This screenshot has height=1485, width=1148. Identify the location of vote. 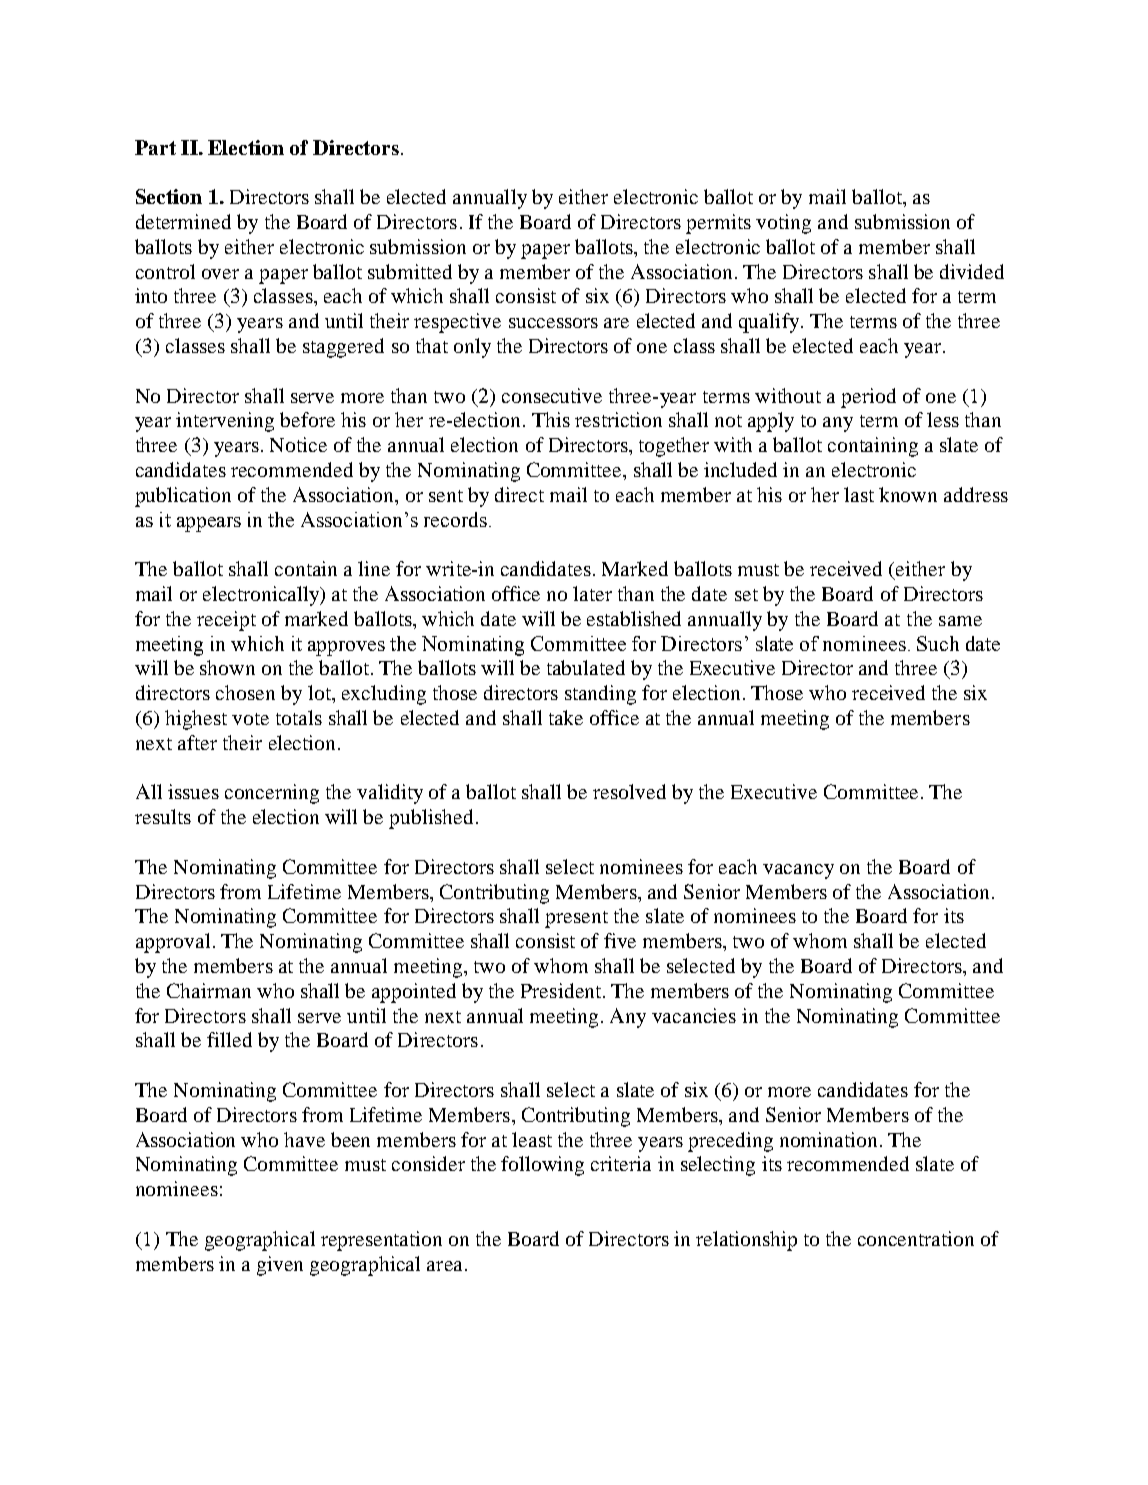
(250, 719).
